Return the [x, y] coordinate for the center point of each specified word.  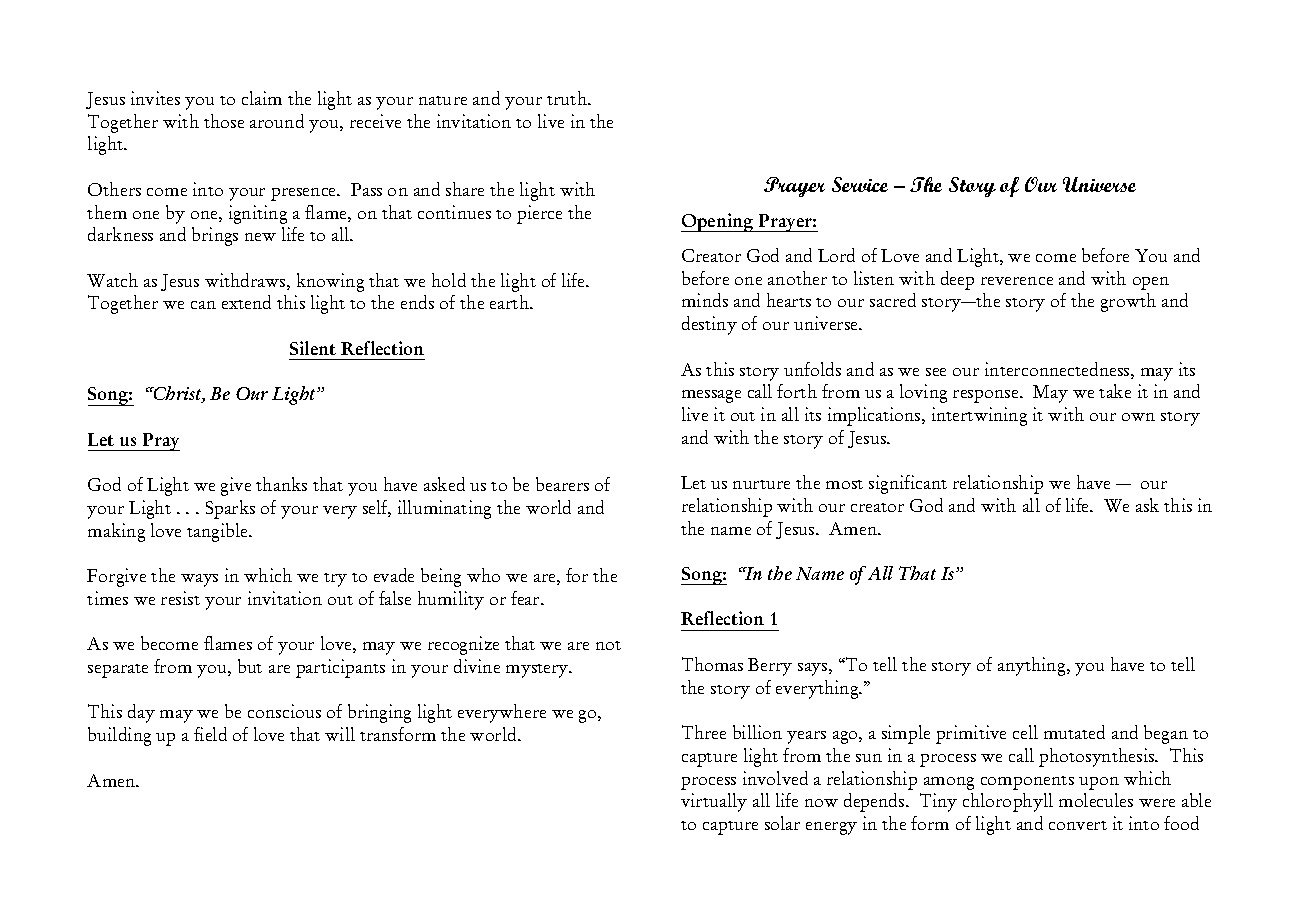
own [1138, 417]
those [224, 121]
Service [860, 184]
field [210, 734]
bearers [562, 484]
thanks [281, 484]
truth [568, 98]
